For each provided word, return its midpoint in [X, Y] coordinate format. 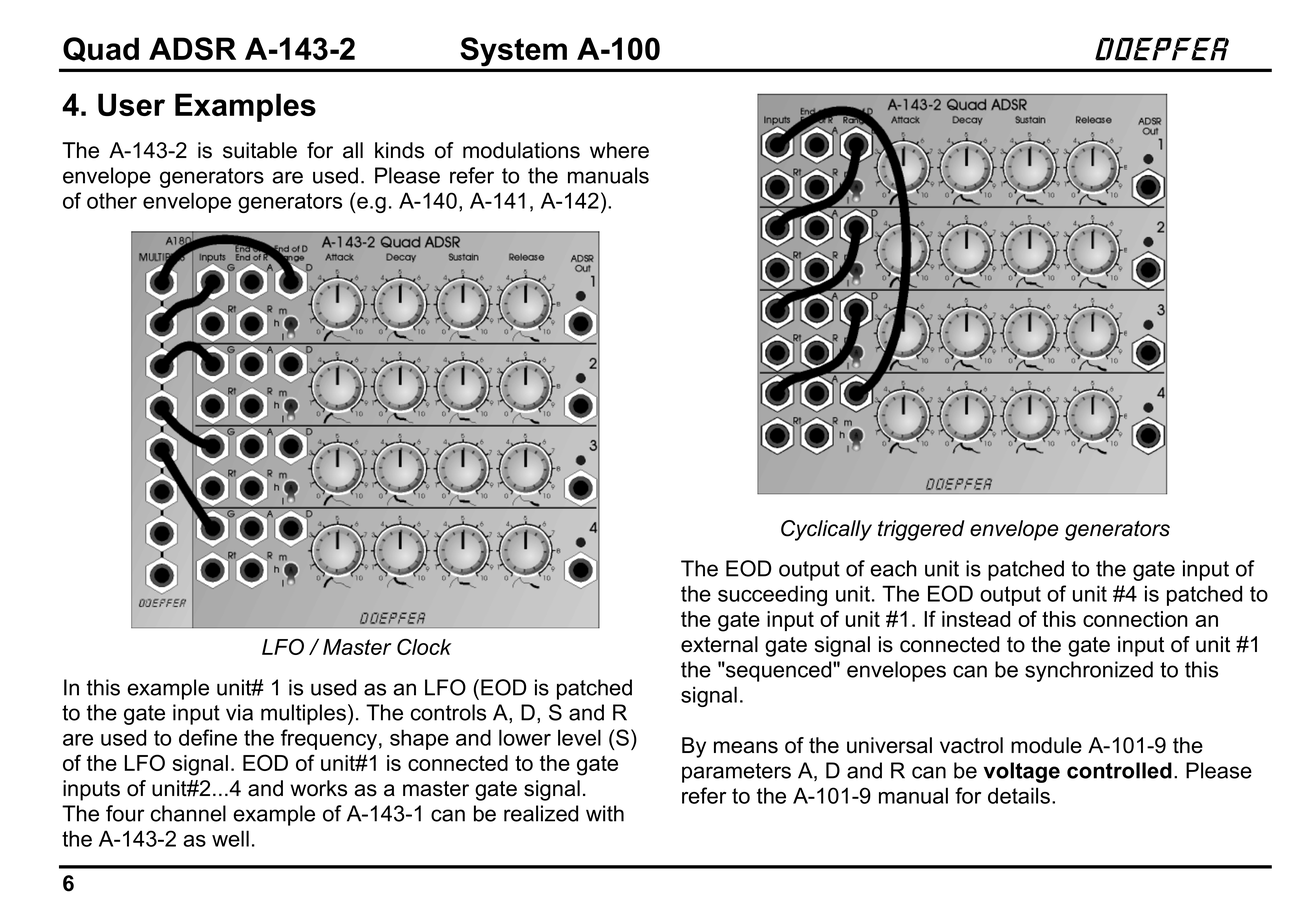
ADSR [192, 48]
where [619, 150]
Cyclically [826, 530]
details [1019, 795]
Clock [424, 646]
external [719, 644]
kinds [399, 150]
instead [976, 619]
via [239, 712]
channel [188, 813]
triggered [921, 530]
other [112, 200]
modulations [521, 150]
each [893, 568]
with [605, 813]
